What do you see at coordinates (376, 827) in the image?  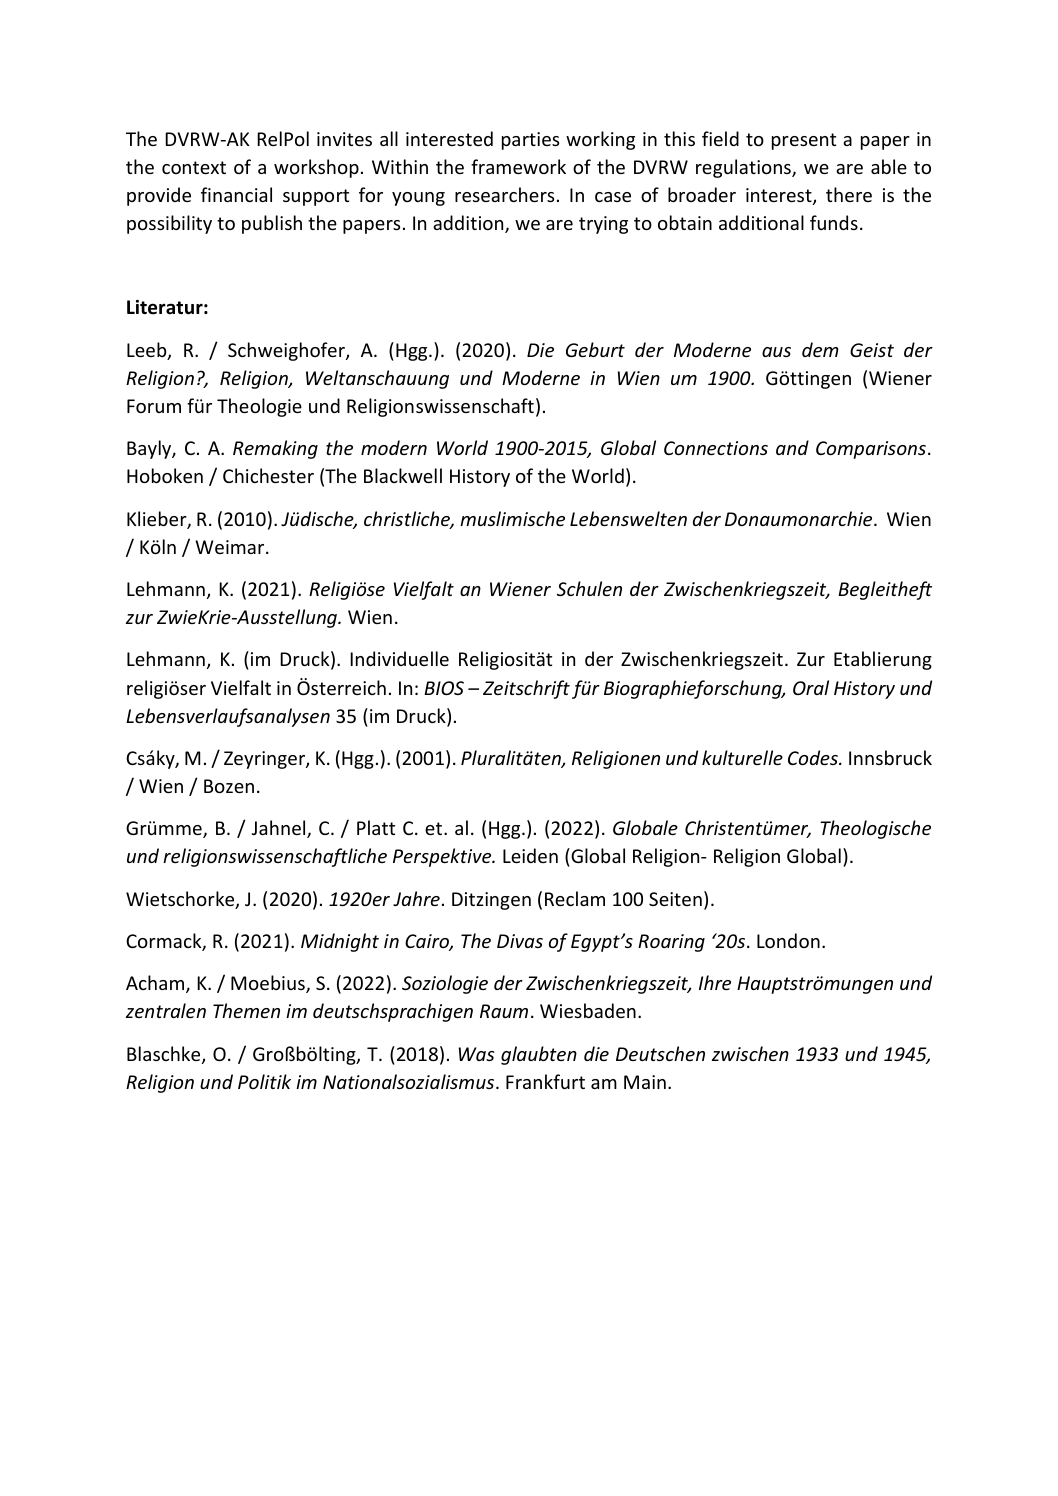 I see `Platt` at bounding box center [376, 827].
